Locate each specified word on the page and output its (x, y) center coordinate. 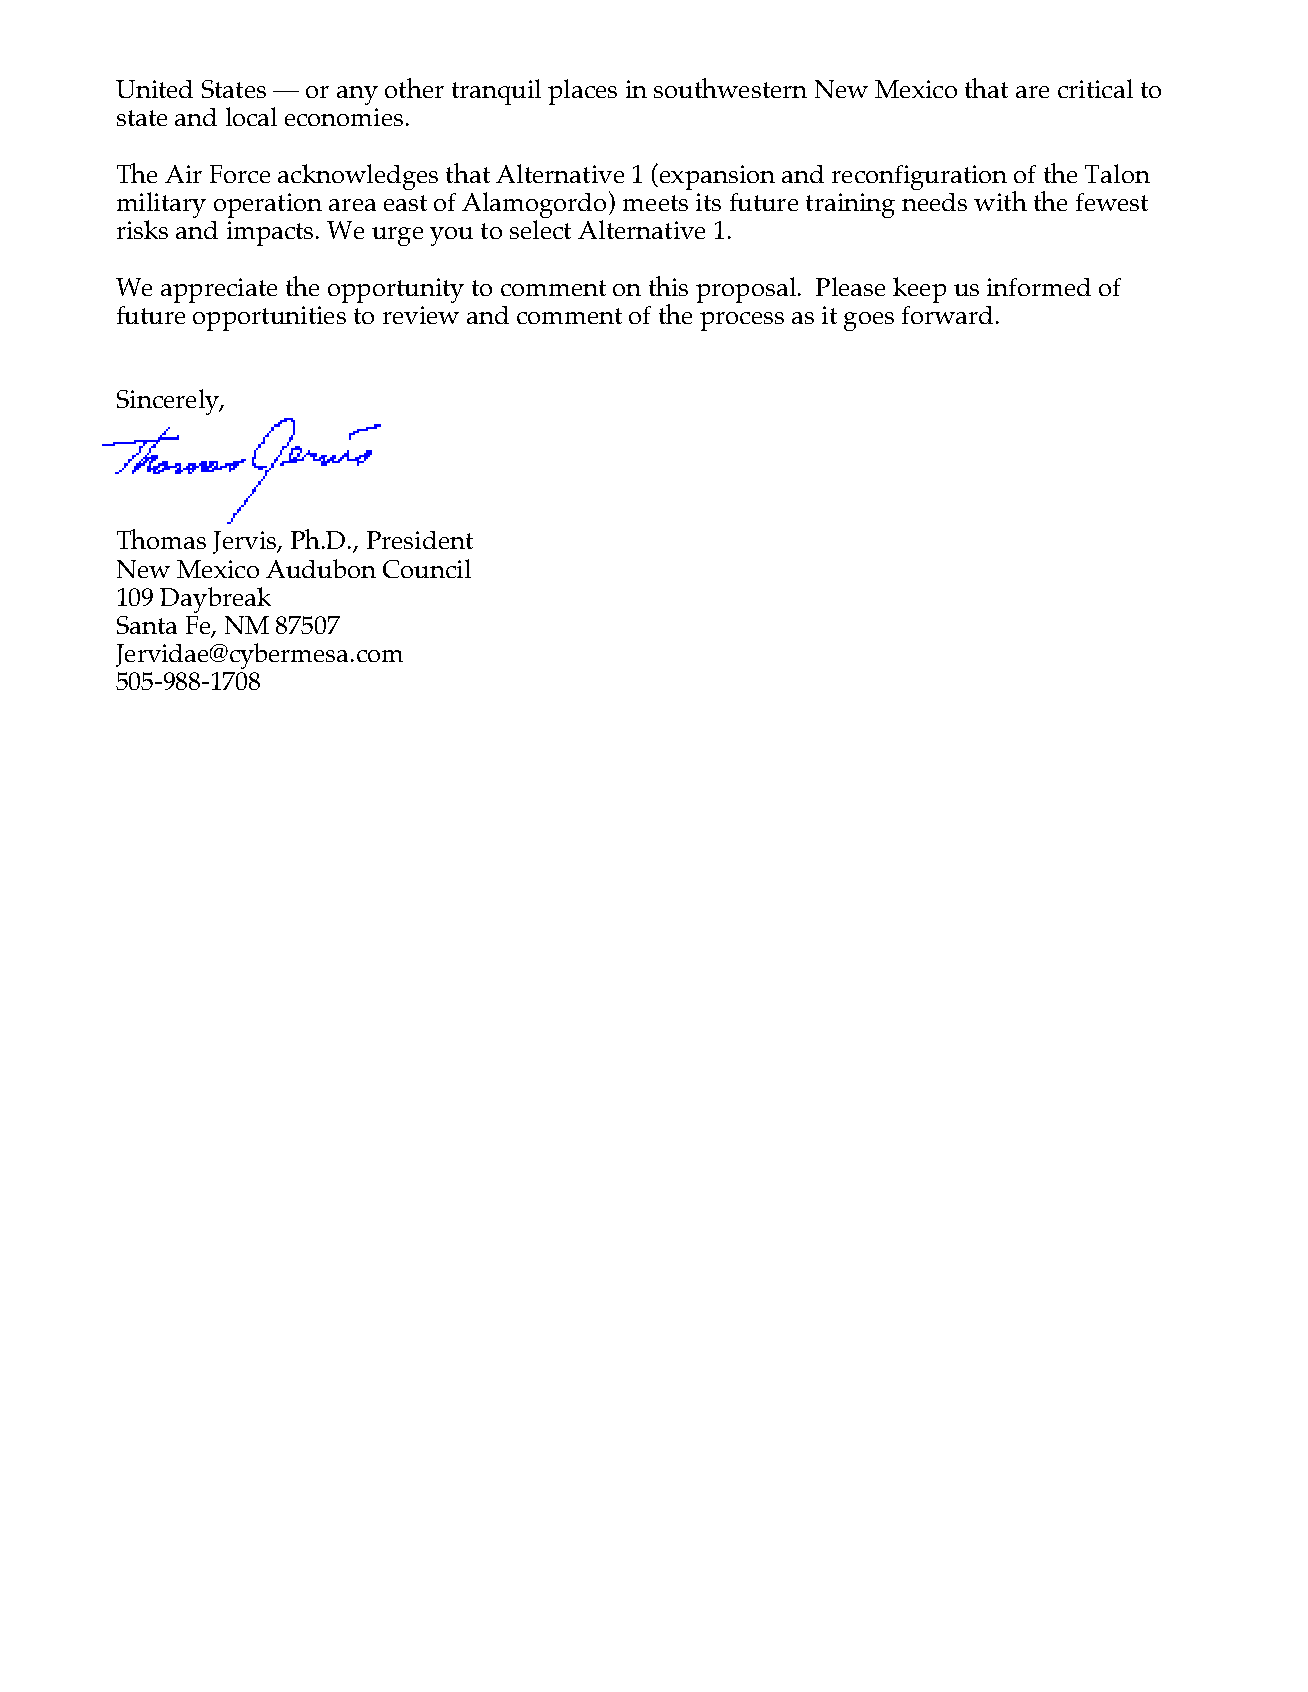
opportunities (269, 318)
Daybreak (215, 600)
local (251, 116)
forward (947, 315)
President (420, 540)
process (742, 321)
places (582, 92)
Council (427, 568)
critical (1095, 88)
